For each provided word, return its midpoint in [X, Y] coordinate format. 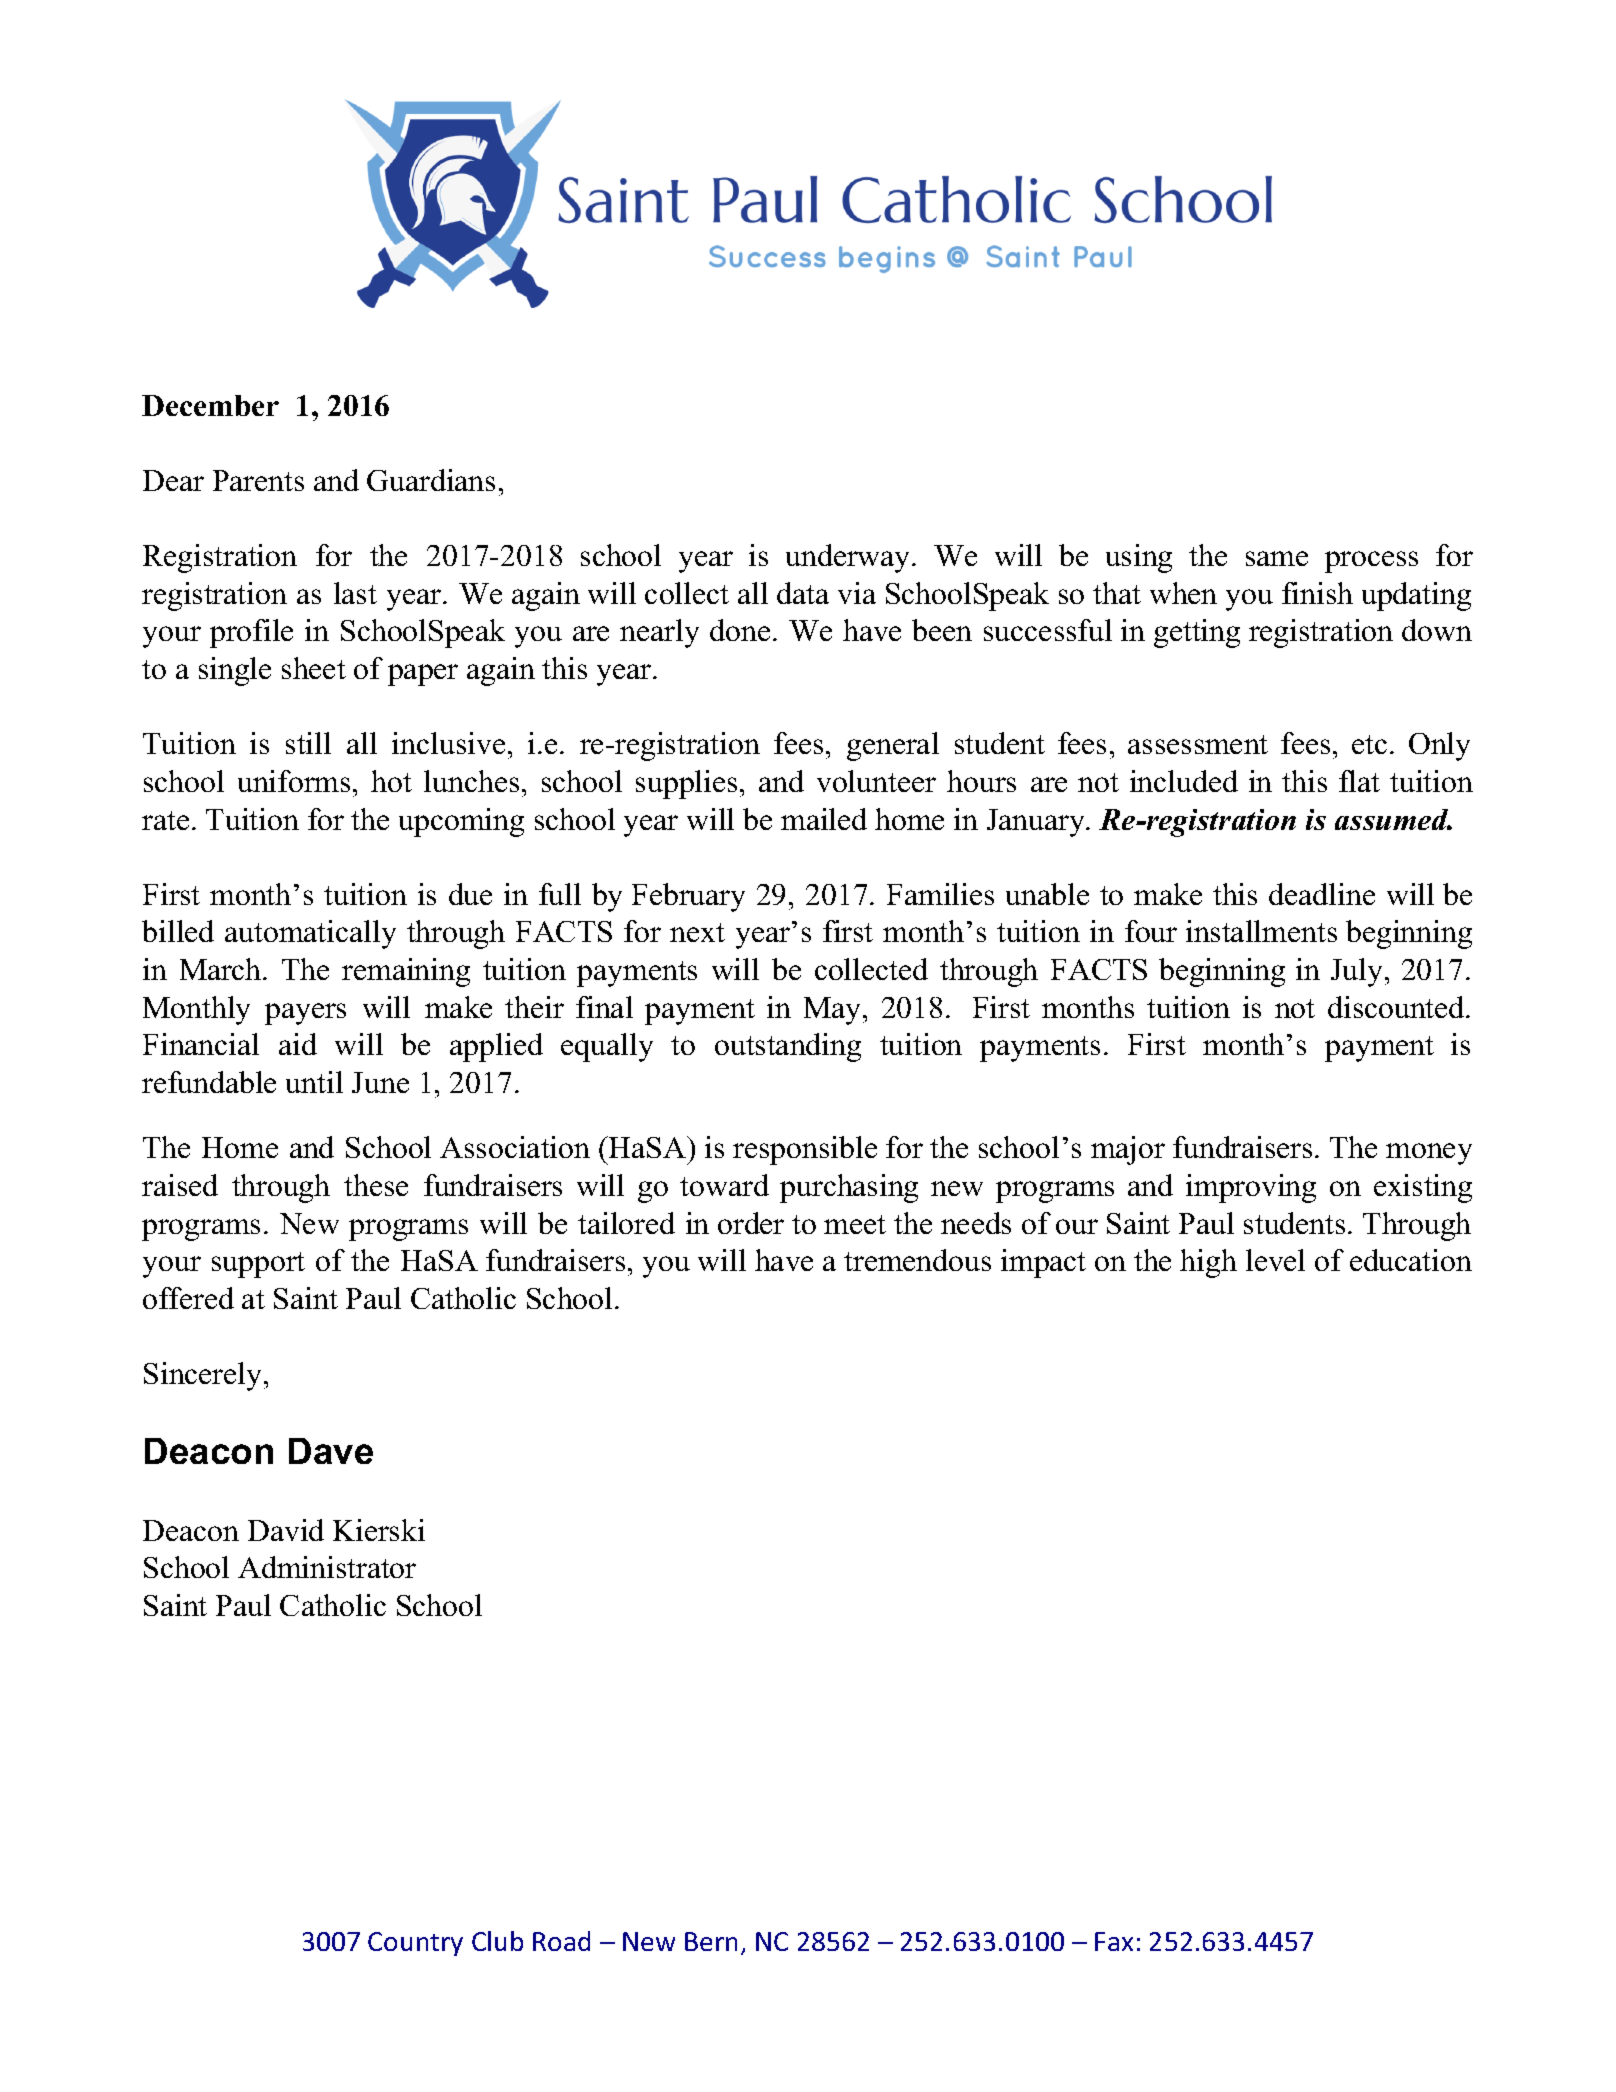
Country [415, 1944]
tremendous [917, 1260]
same [1277, 558]
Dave [331, 1451]
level [1275, 1260]
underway [849, 558]
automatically [310, 934]
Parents [258, 480]
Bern [711, 1941]
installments [1261, 931]
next [697, 932]
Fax [1114, 1941]
